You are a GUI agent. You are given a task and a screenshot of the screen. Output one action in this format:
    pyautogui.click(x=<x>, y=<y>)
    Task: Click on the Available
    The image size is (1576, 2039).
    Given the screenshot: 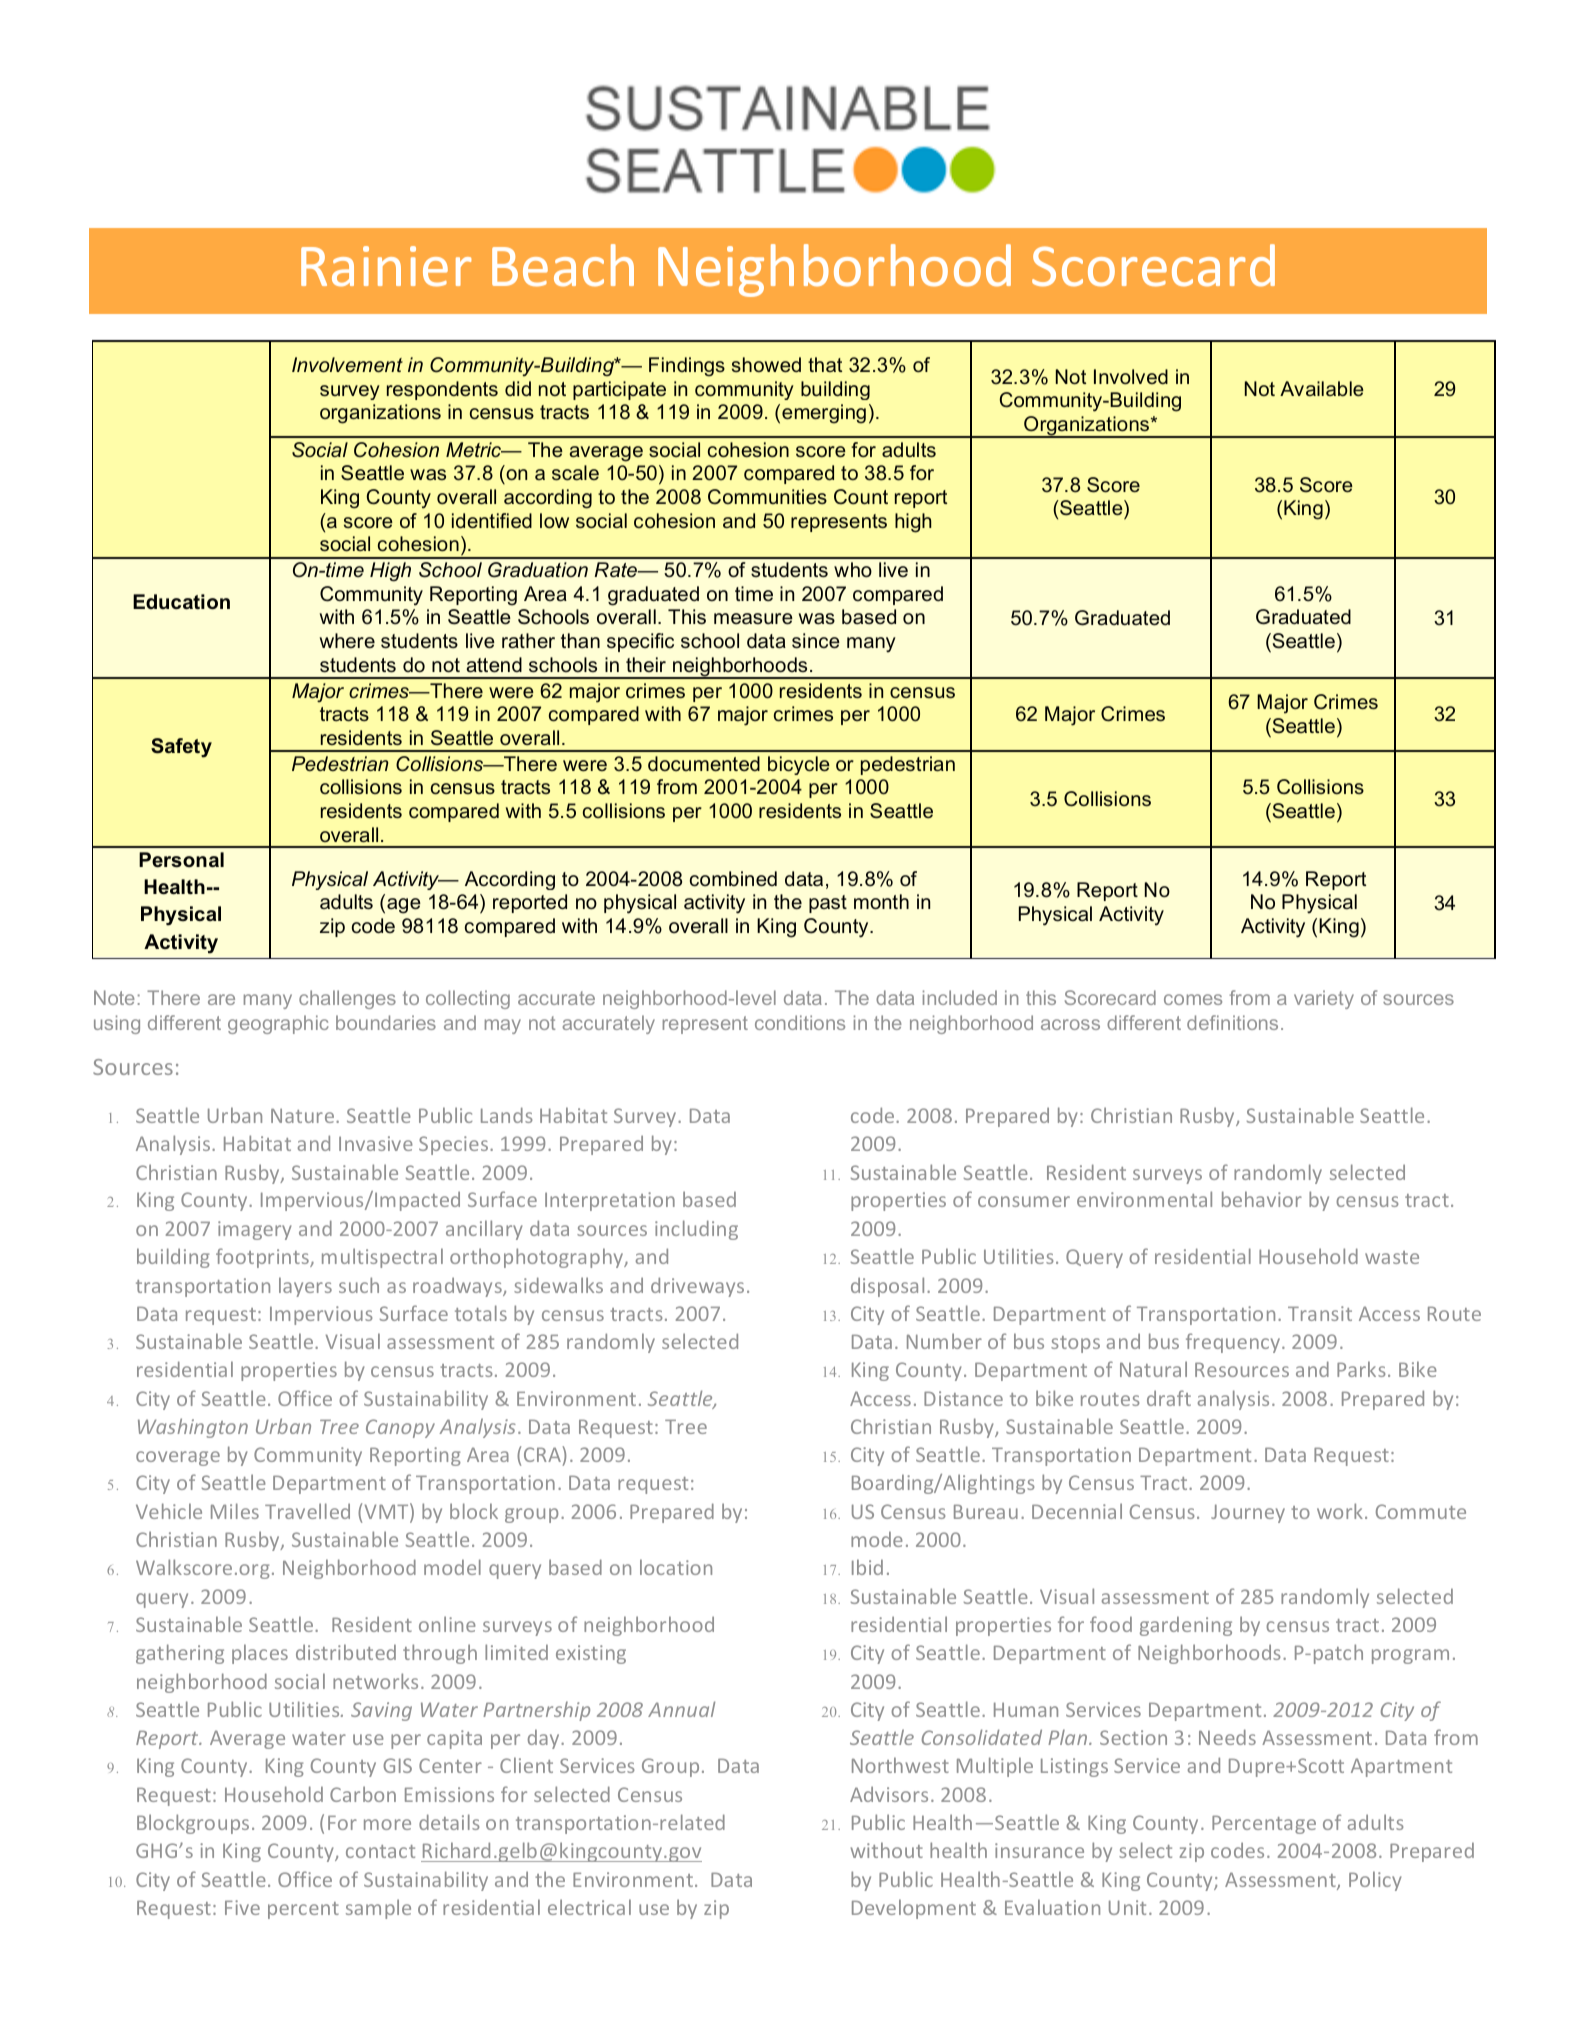 What is the action you would take?
    pyautogui.click(x=1322, y=388)
